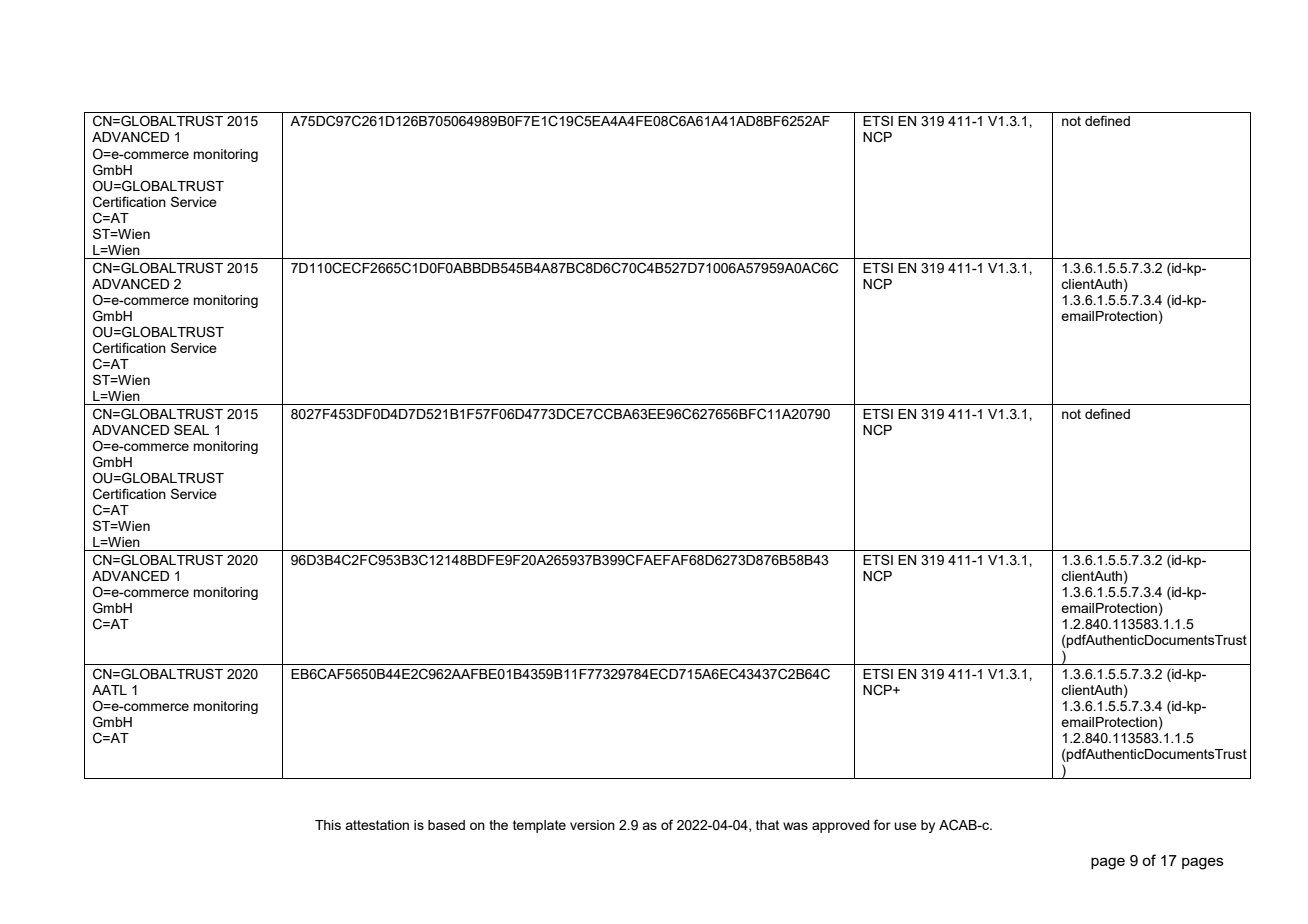 The image size is (1308, 924). I want to click on use, so click(905, 826).
